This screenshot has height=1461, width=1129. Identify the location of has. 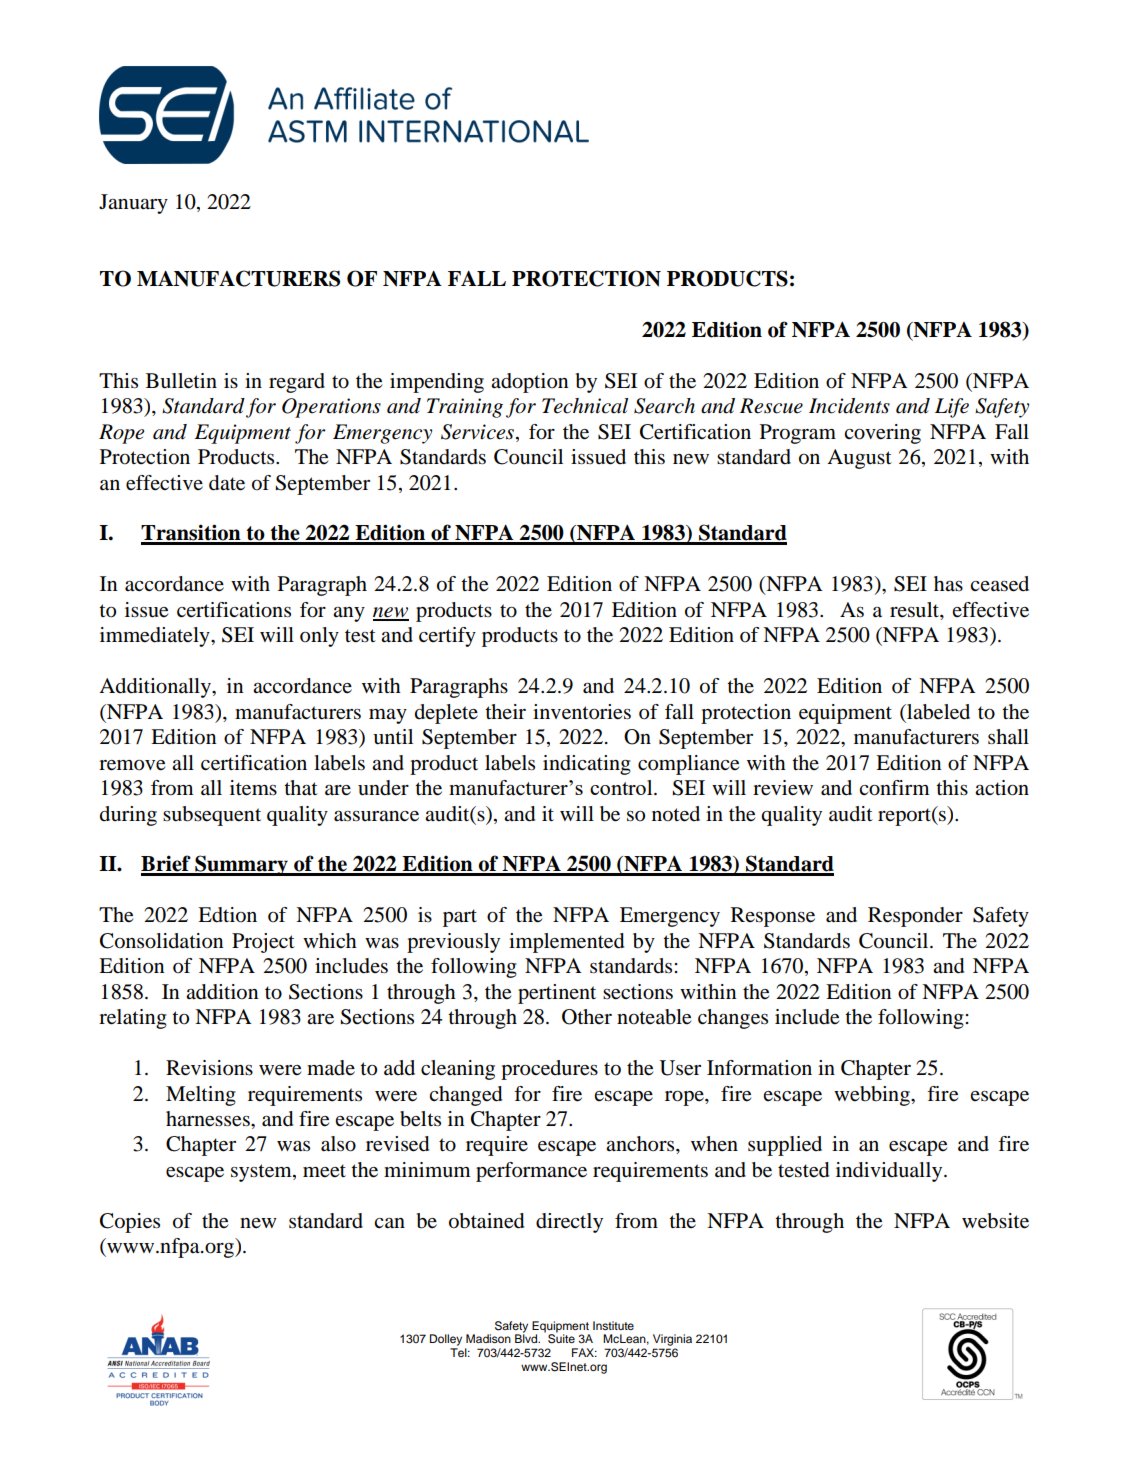
(948, 583).
